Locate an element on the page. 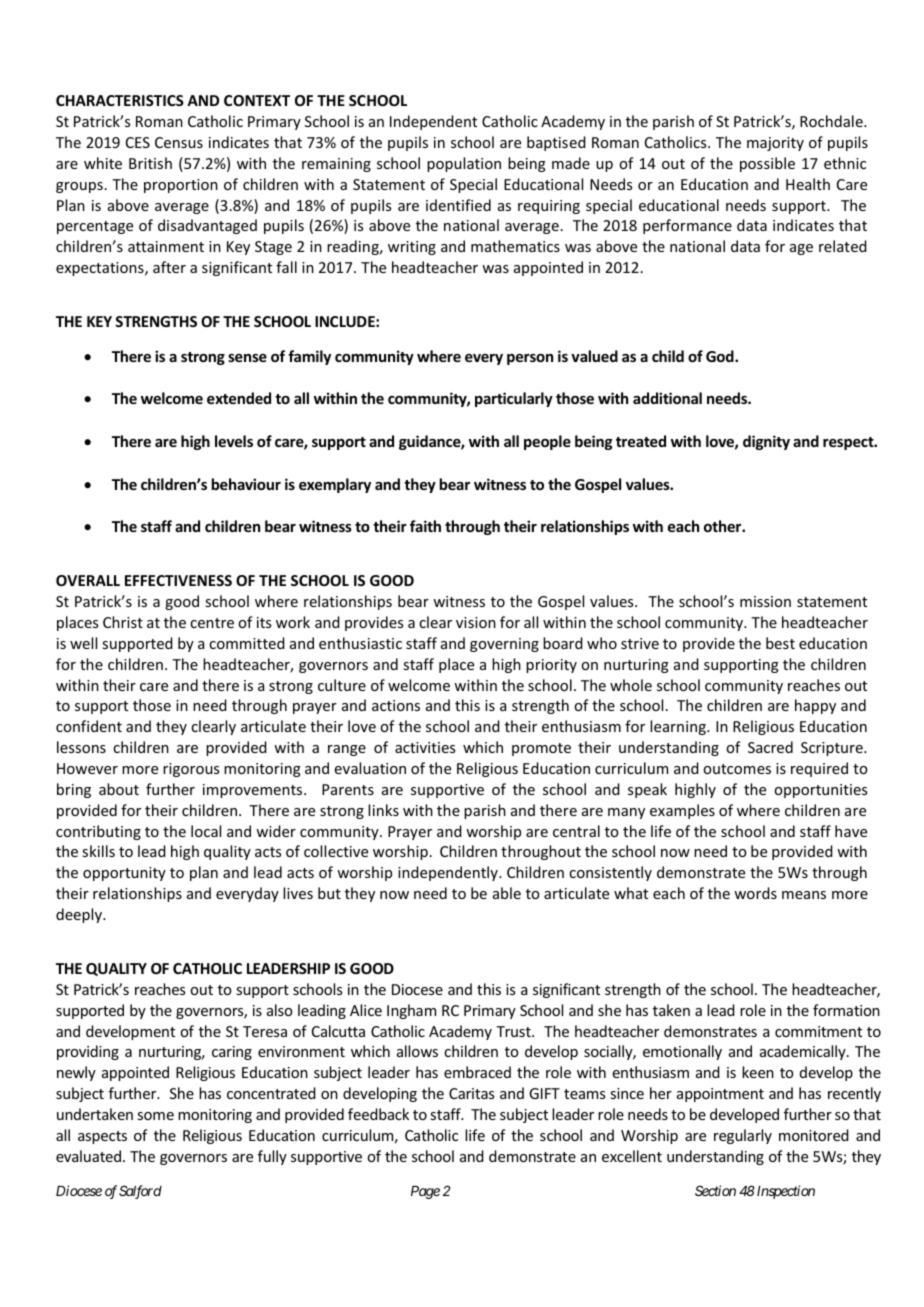  particularly is located at coordinates (514, 399).
